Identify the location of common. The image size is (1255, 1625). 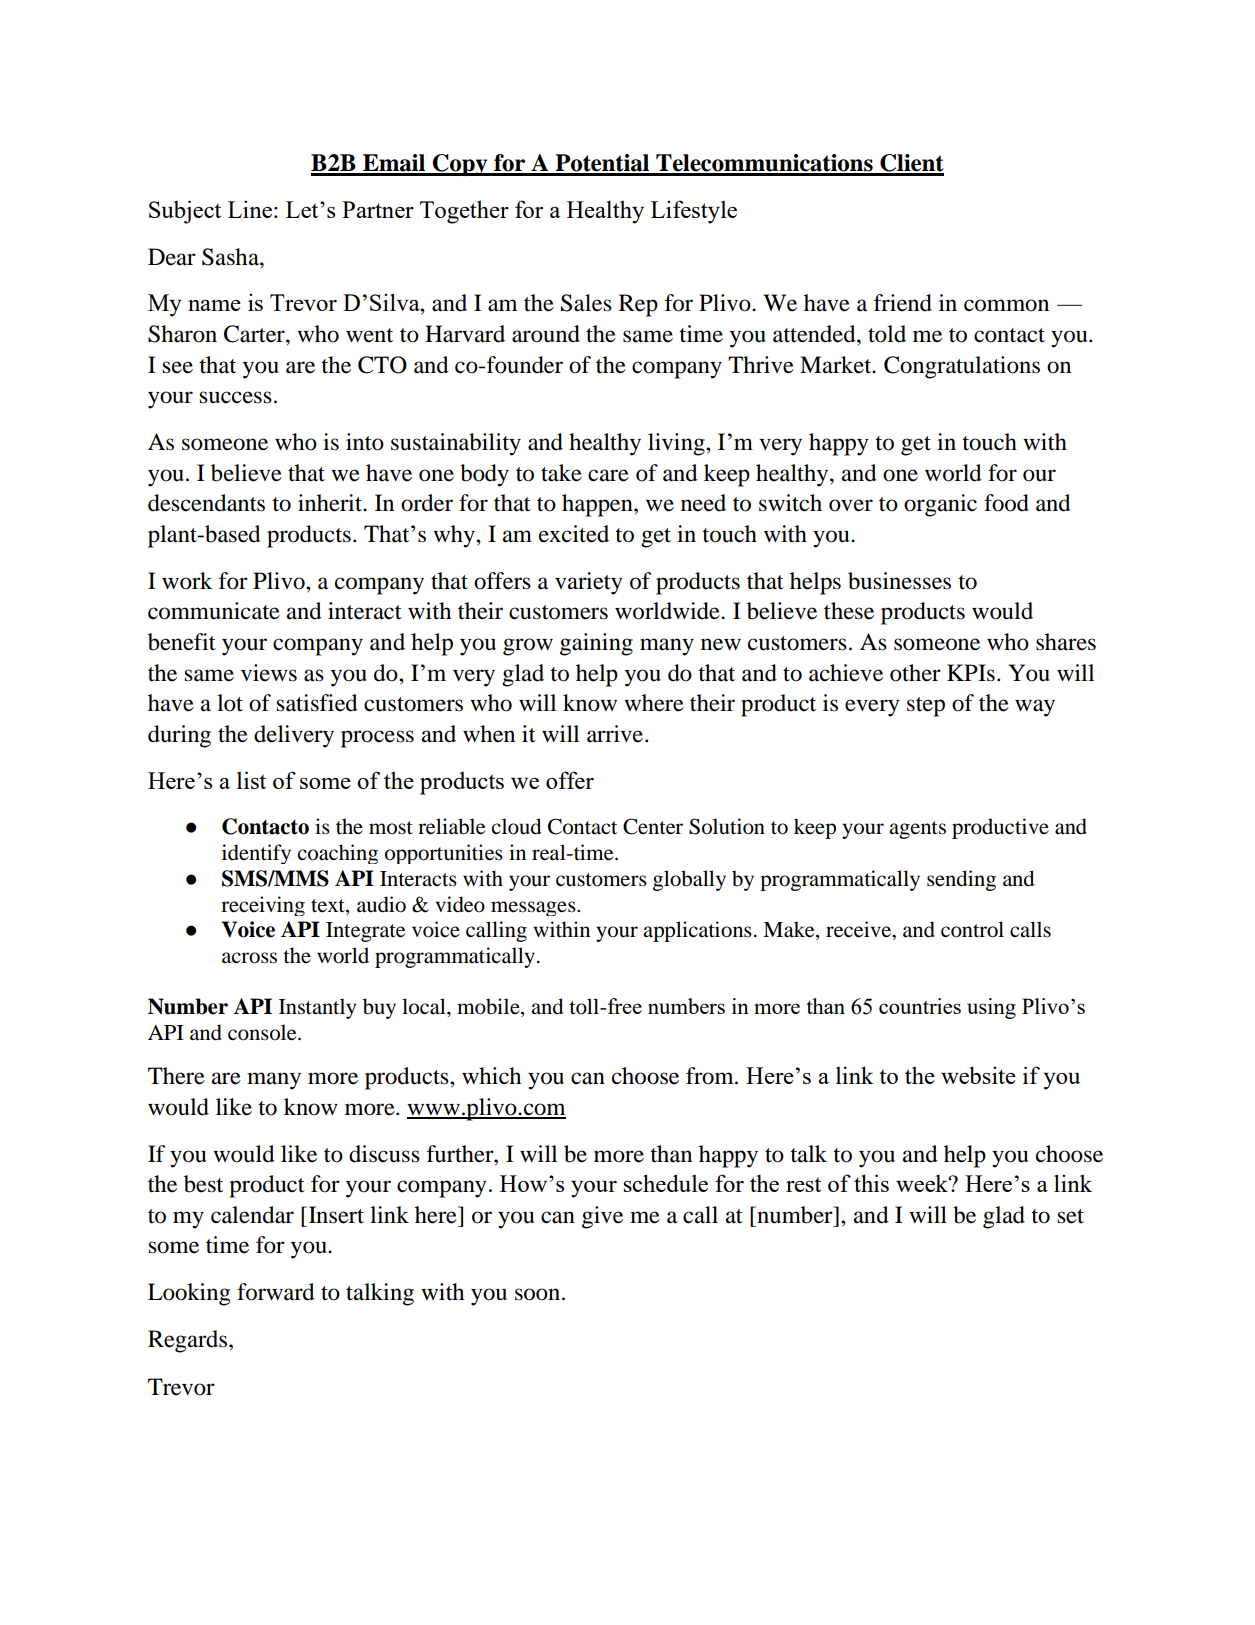
(1006, 305).
